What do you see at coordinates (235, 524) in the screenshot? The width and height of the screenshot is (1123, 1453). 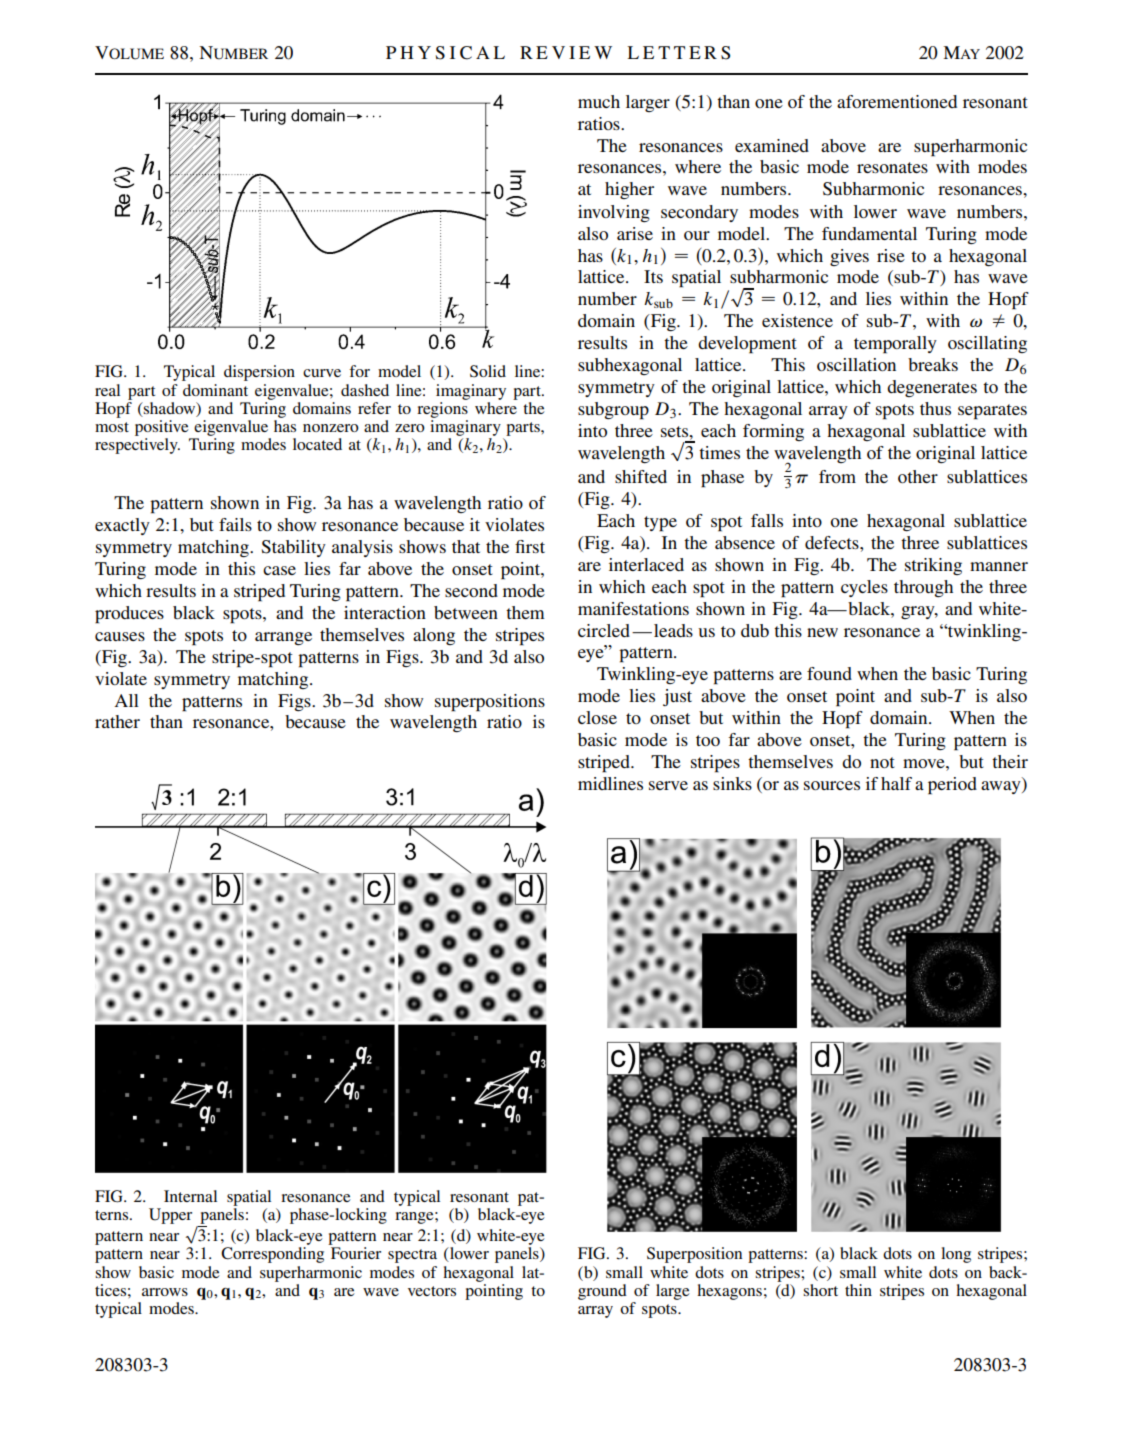 I see `fails` at bounding box center [235, 524].
